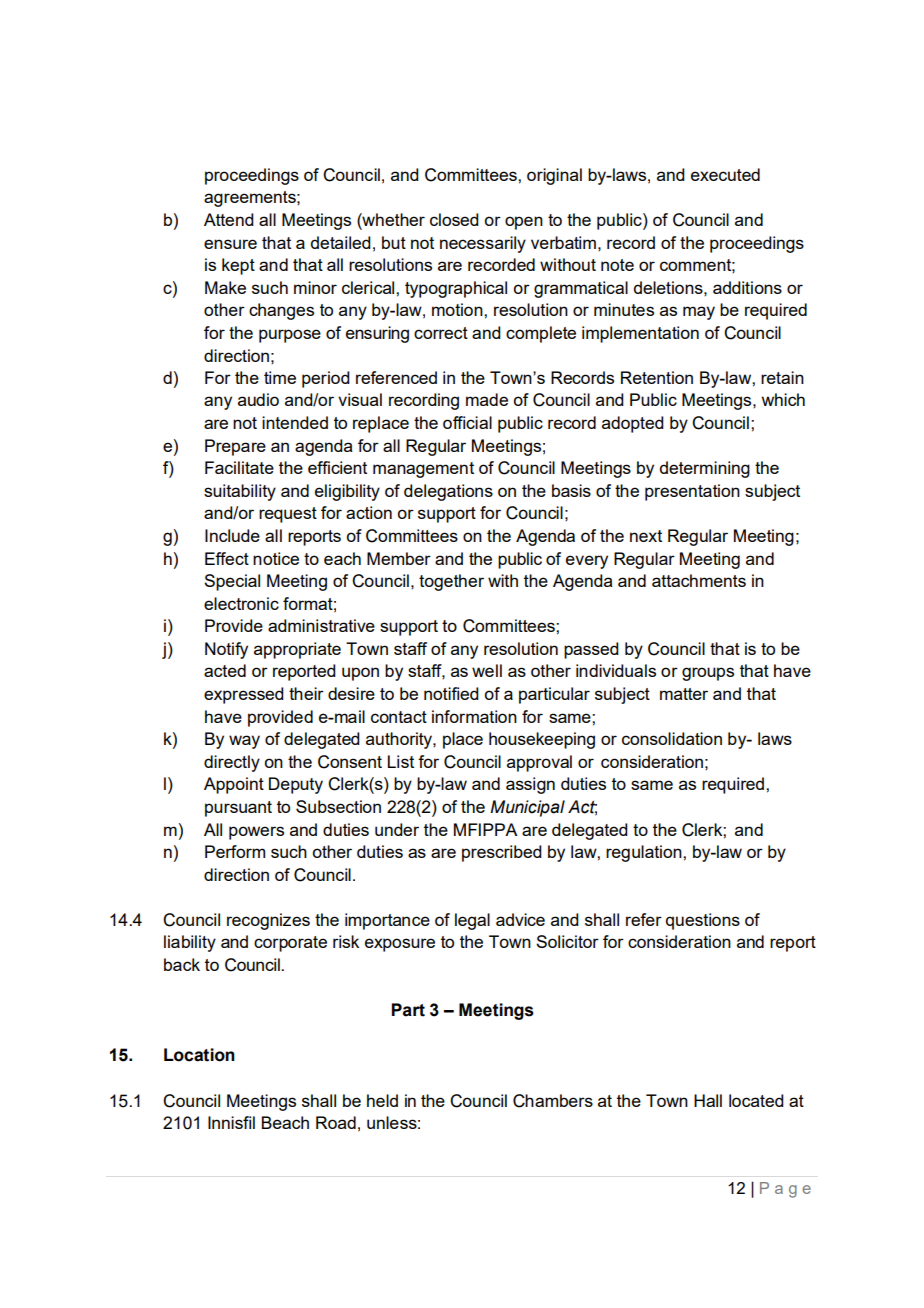  Describe the element at coordinates (229, 219) in the page. I see `Attend` at that location.
